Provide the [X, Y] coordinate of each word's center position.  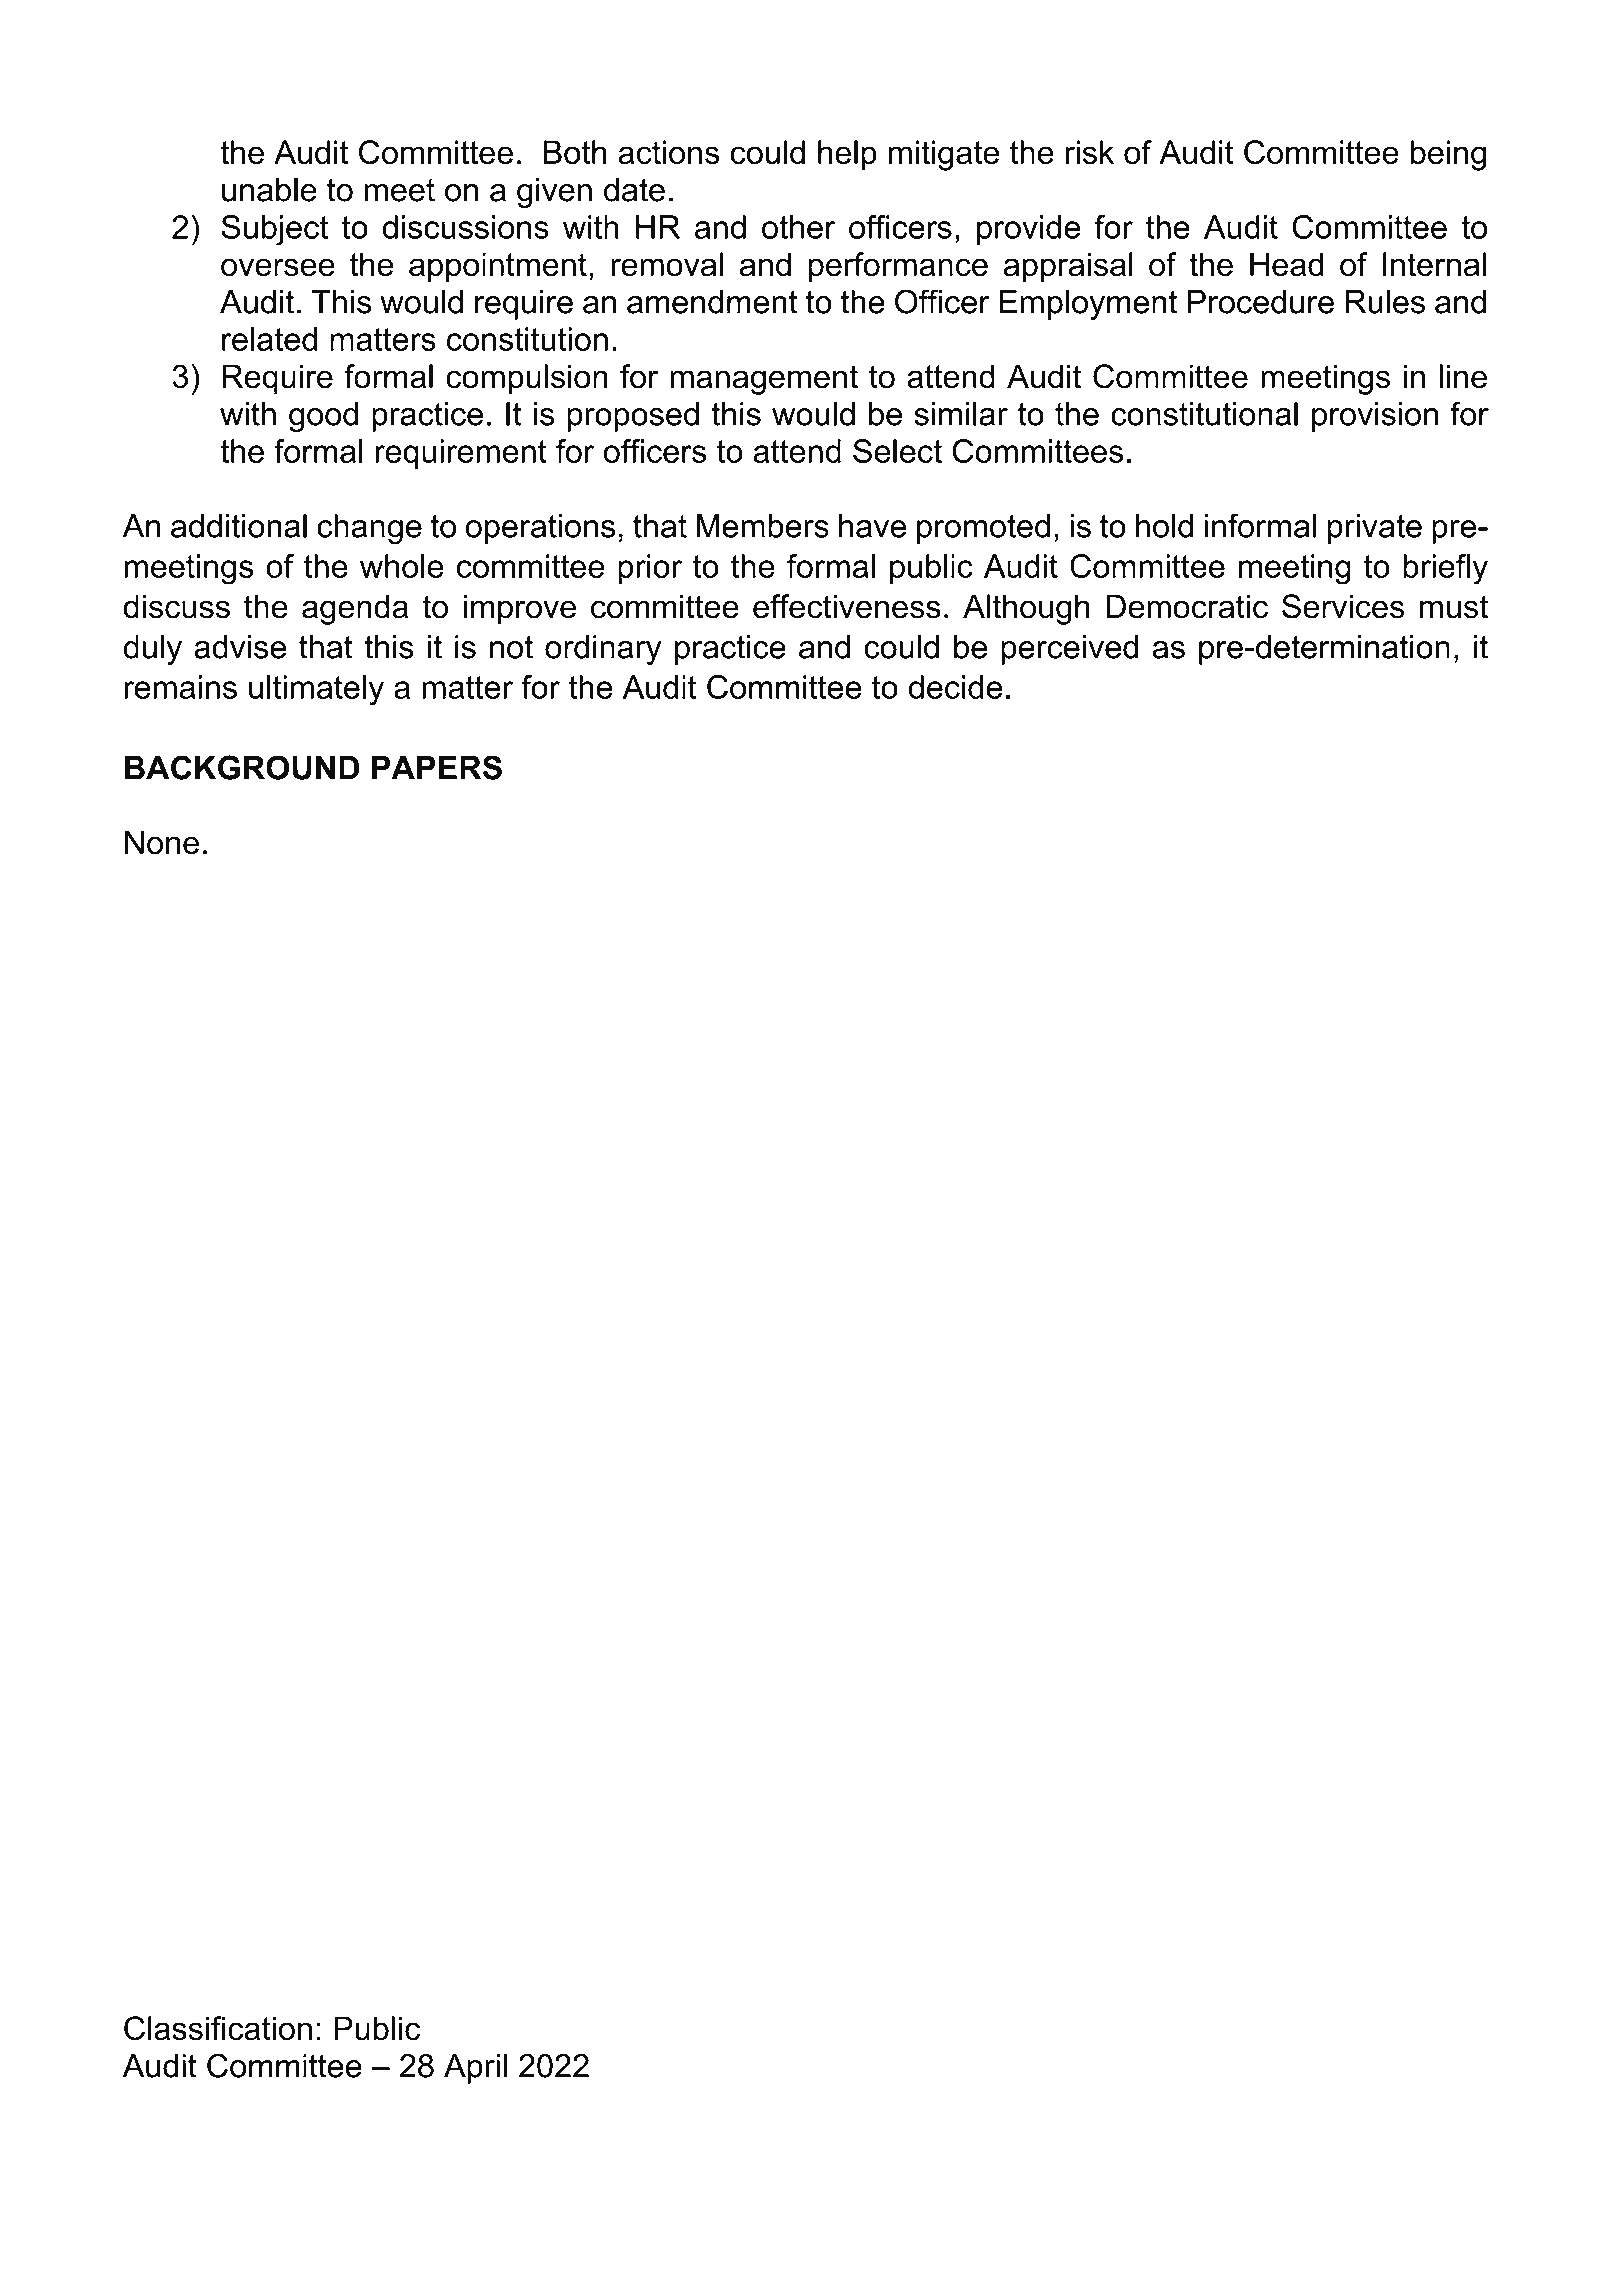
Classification [218, 2028]
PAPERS [437, 767]
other [799, 227]
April [475, 2068]
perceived [1069, 650]
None [162, 842]
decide [955, 687]
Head [1286, 264]
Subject [274, 230]
